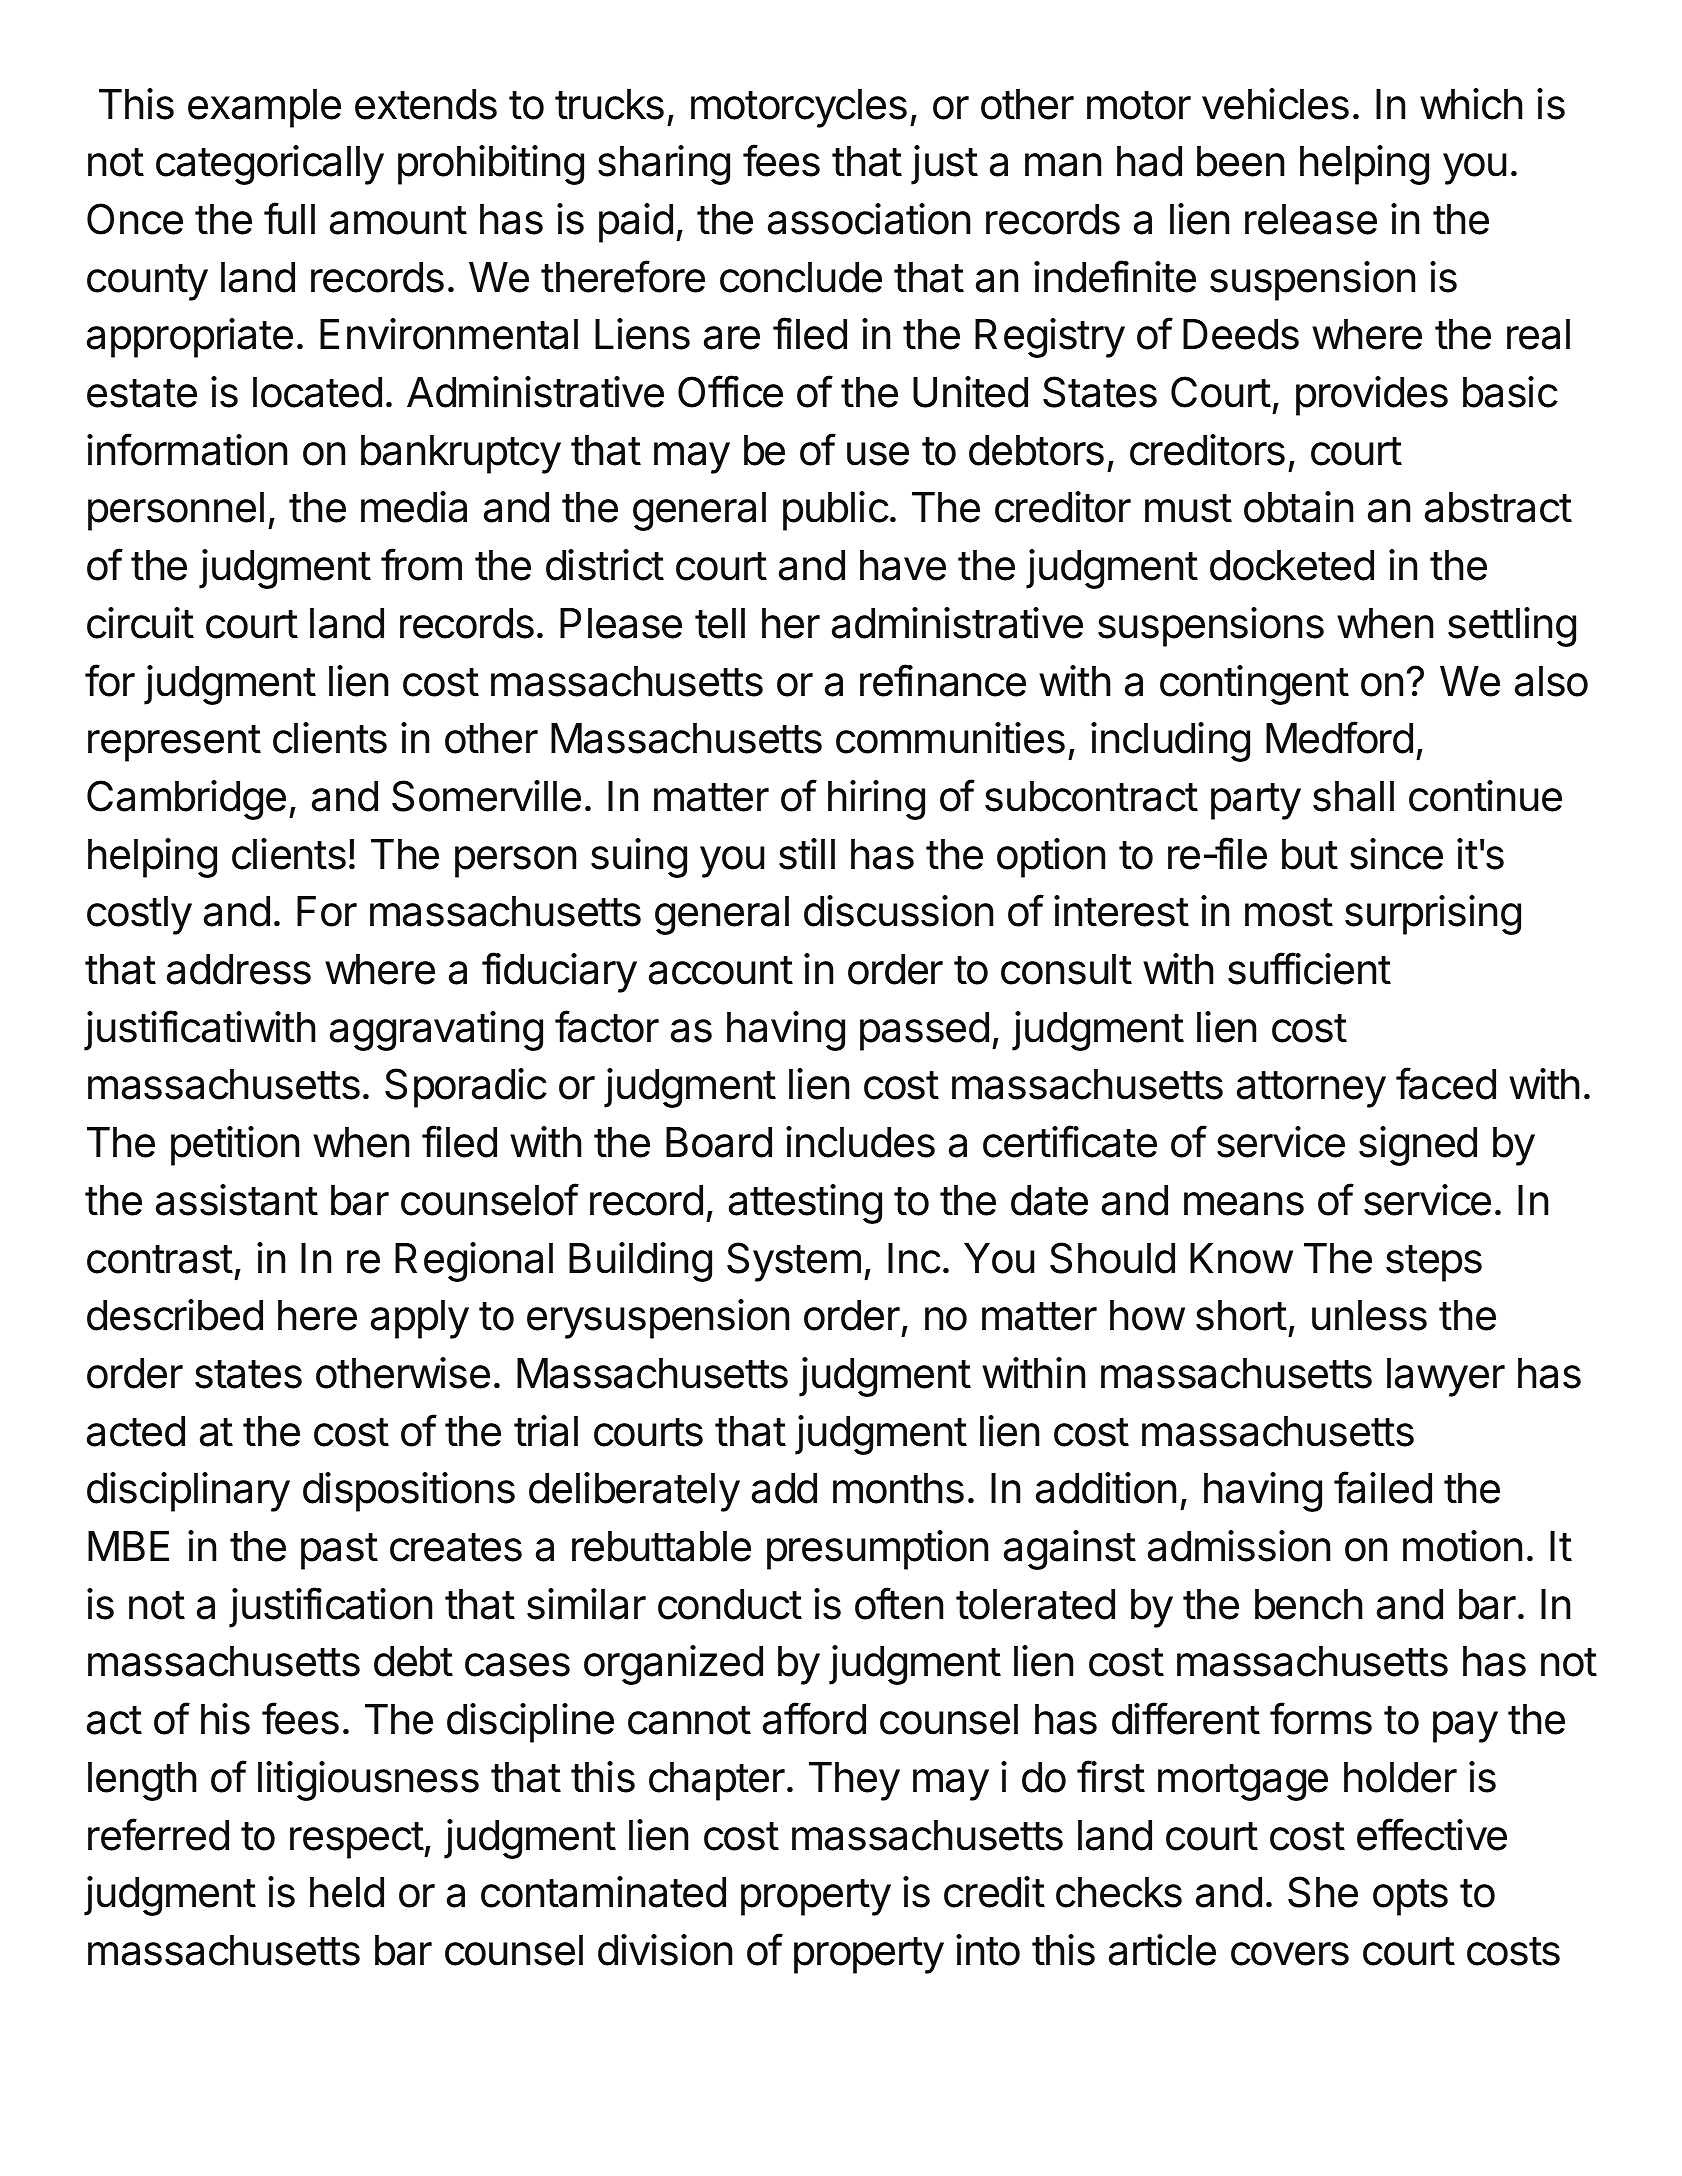 The image size is (1682, 2176). I want to click on held, so click(347, 1892).
